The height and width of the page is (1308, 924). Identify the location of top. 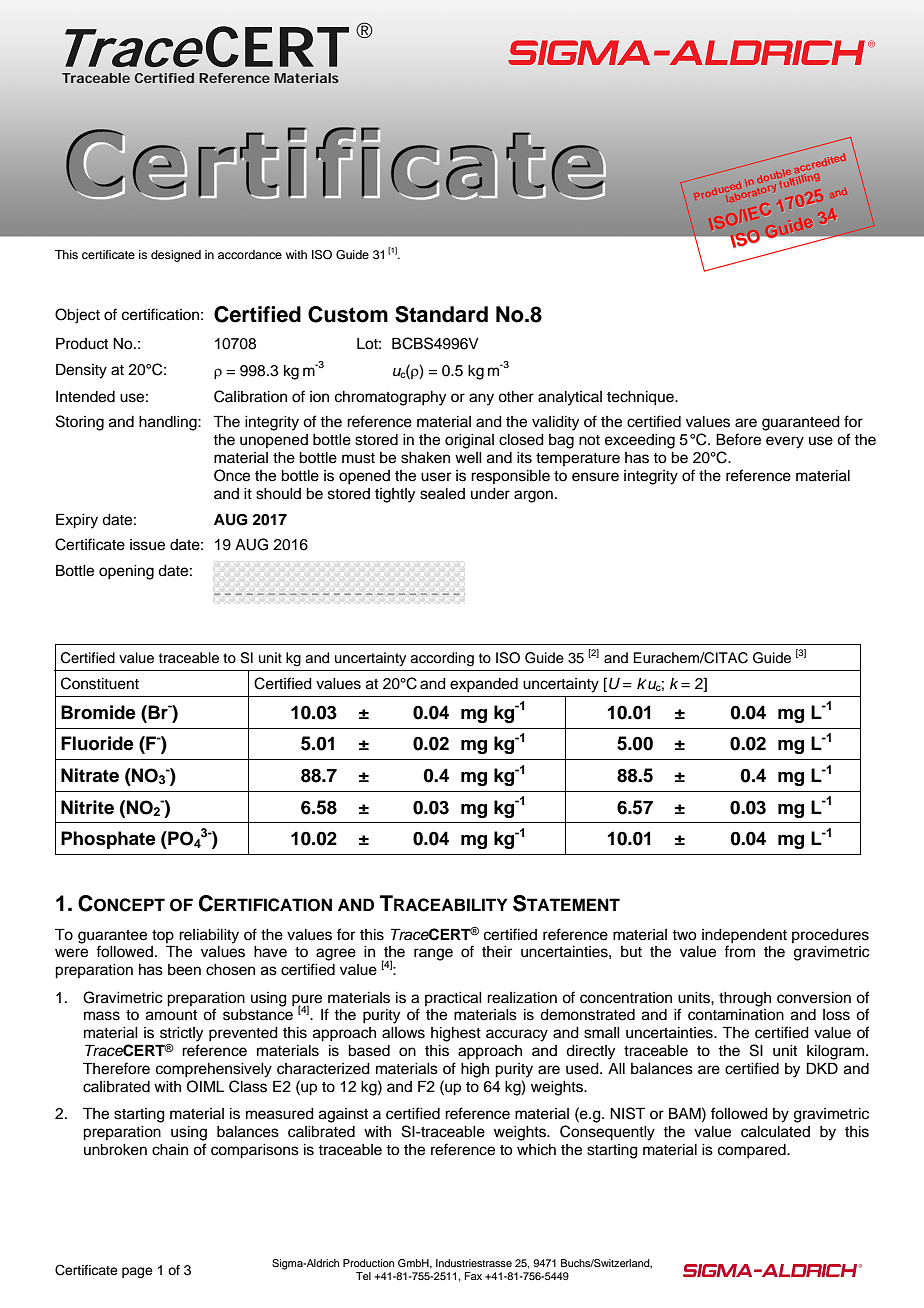
(163, 936).
